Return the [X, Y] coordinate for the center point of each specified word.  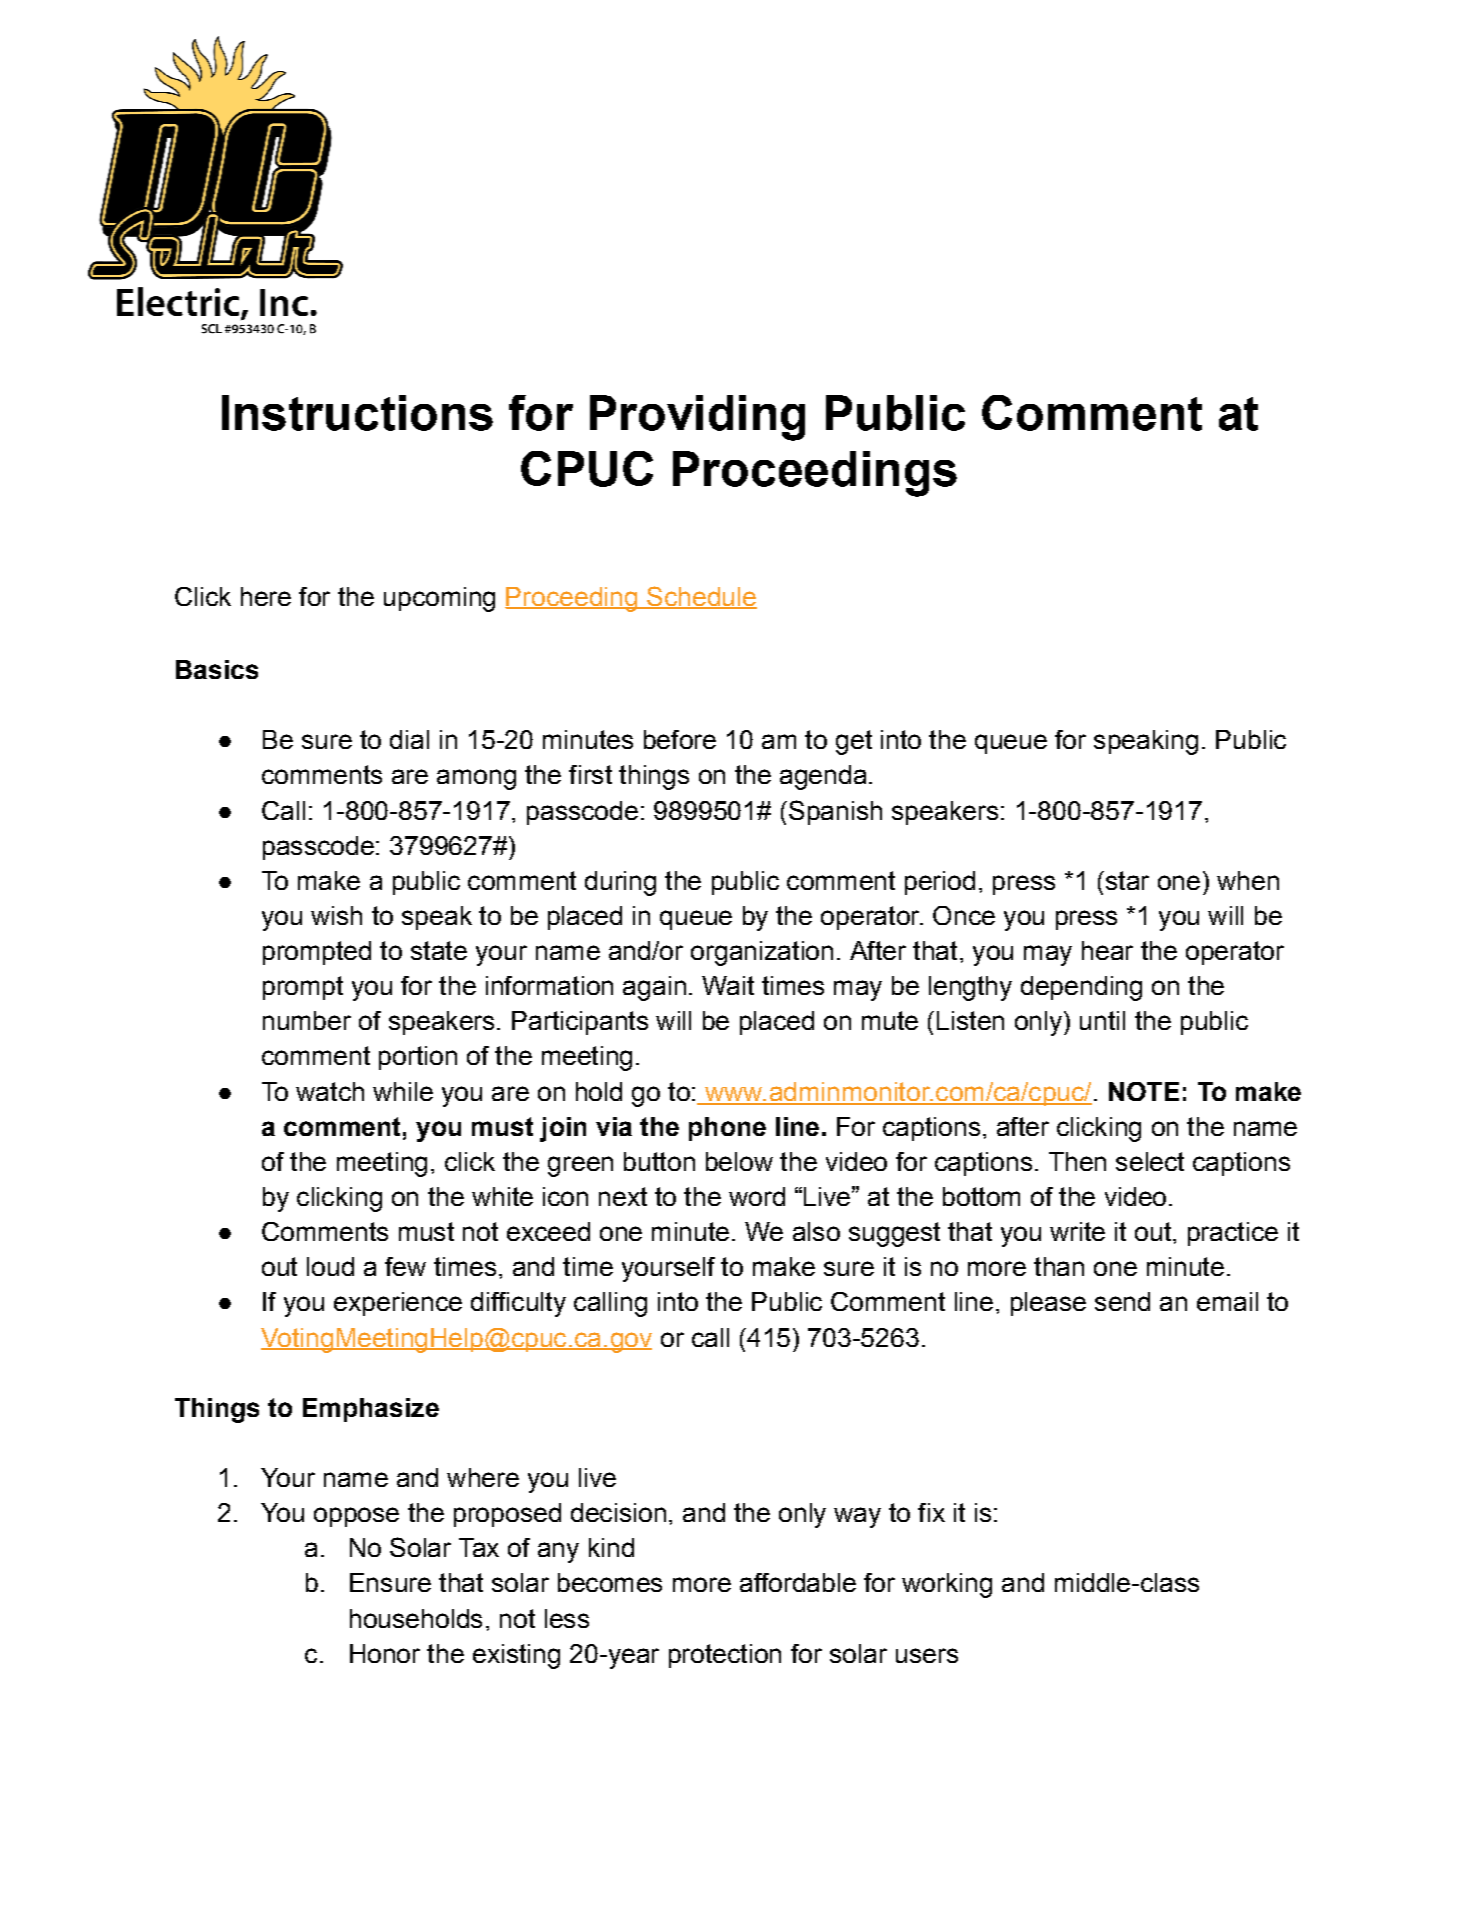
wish [336, 915]
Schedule [701, 597]
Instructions [357, 413]
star [1126, 880]
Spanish [835, 812]
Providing [697, 418]
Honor [385, 1653]
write [1077, 1231]
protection [725, 1656]
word [757, 1196]
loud [330, 1266]
